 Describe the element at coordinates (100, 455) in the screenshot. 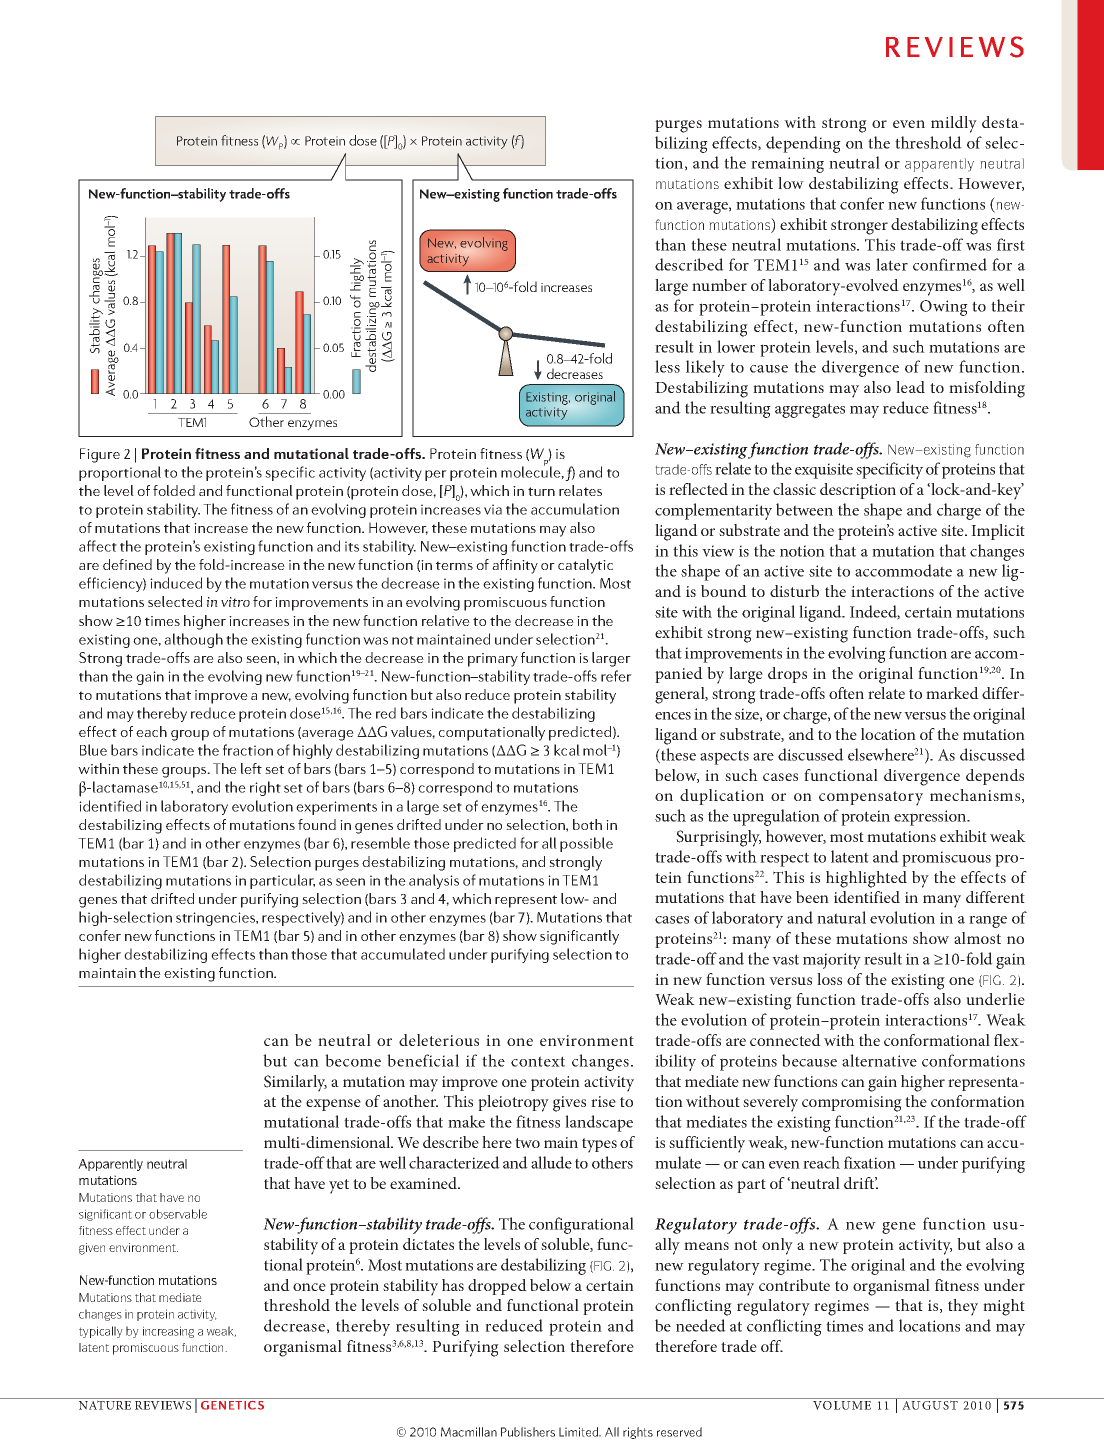

I see `Figure` at that location.
